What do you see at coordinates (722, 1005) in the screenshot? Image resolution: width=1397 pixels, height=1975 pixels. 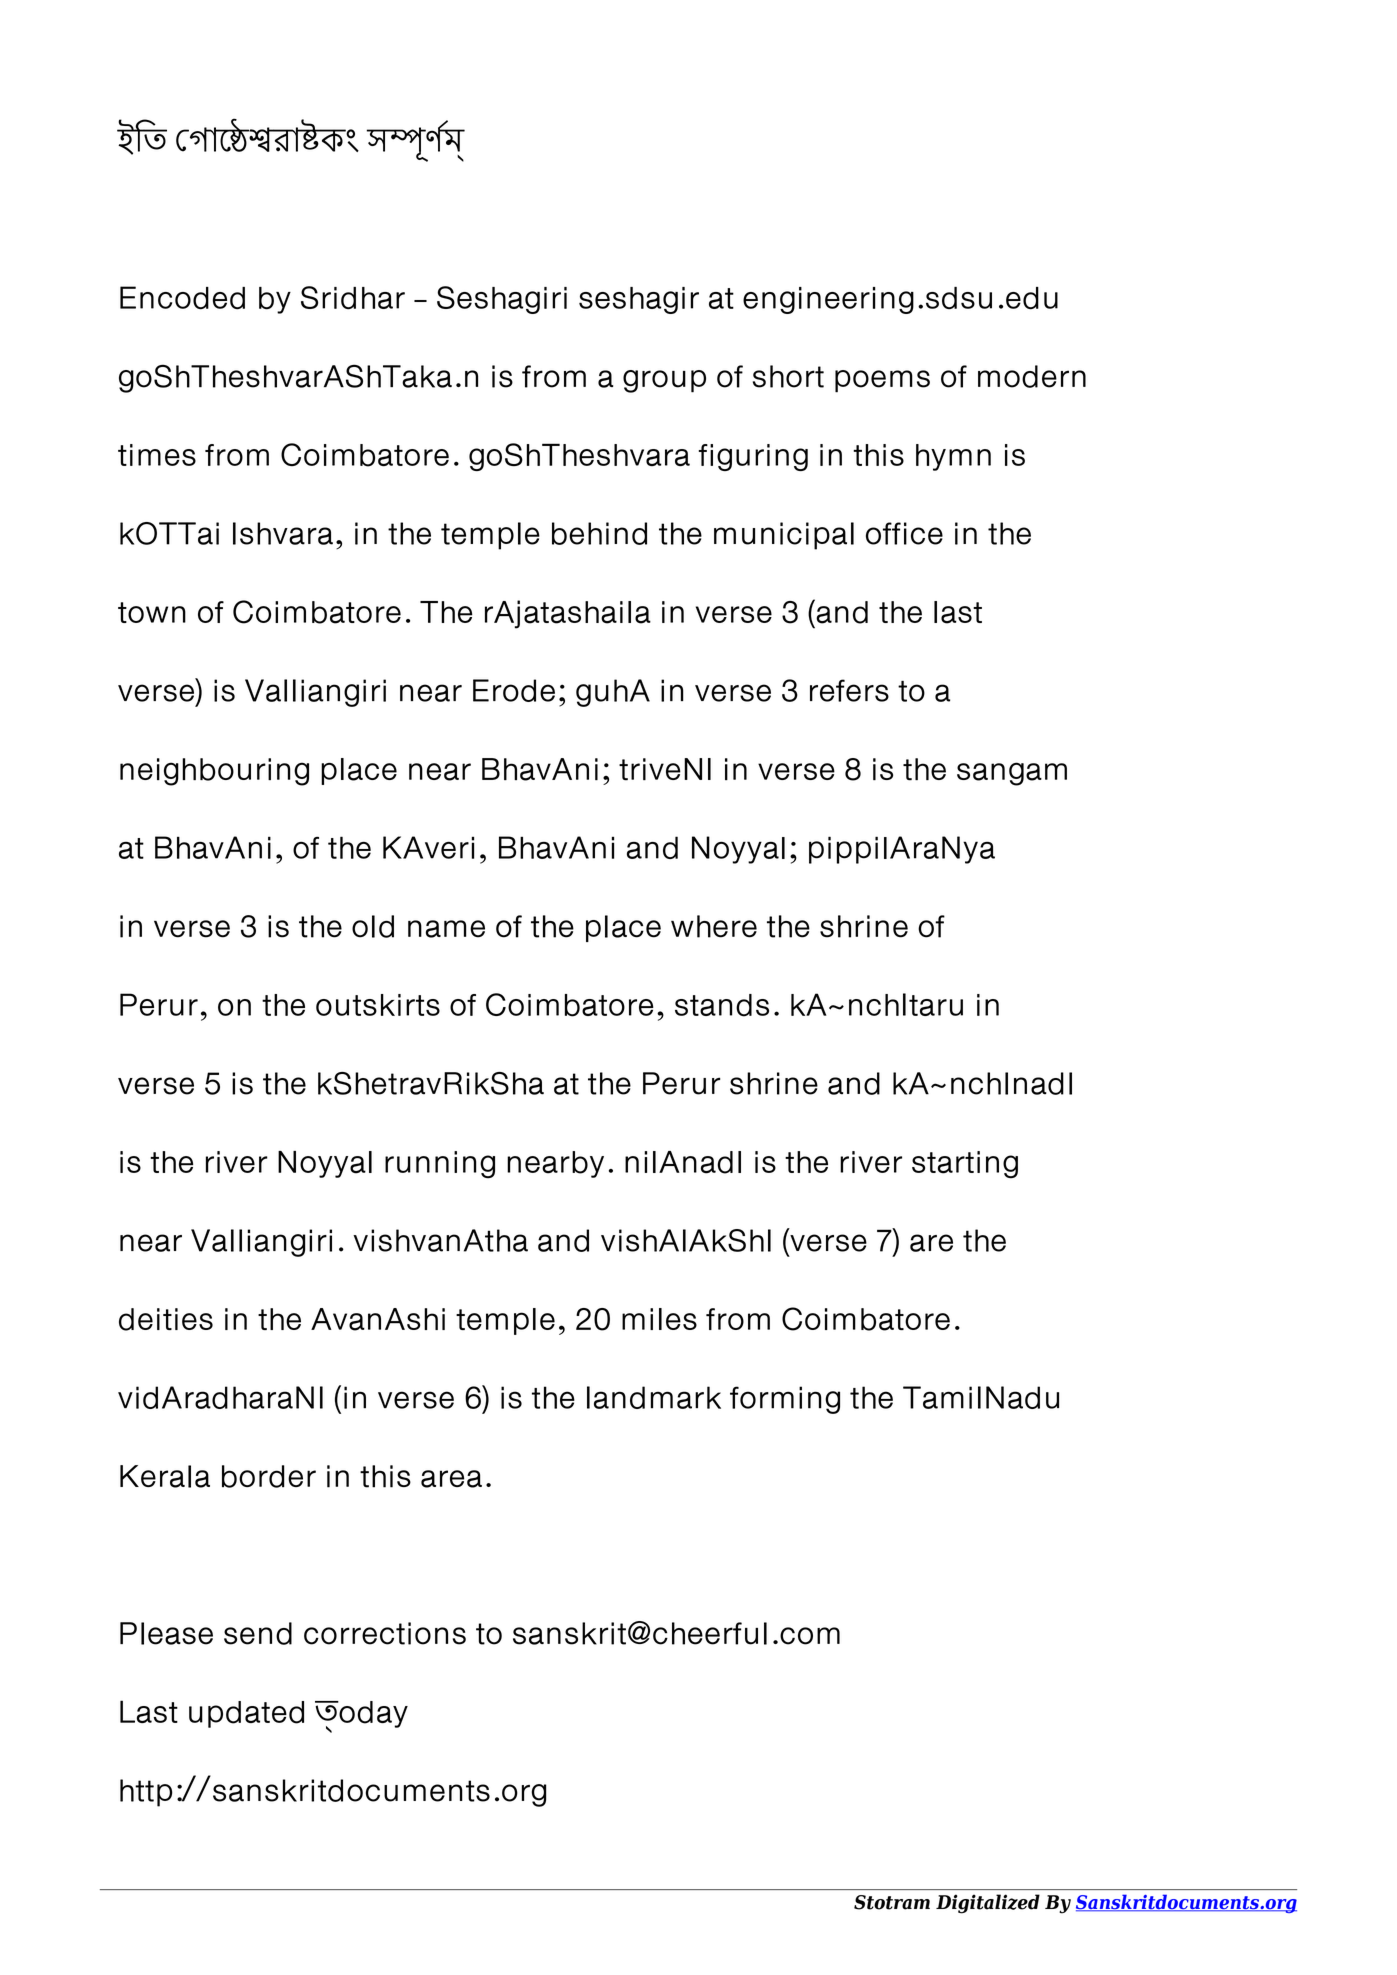 I see `stands` at bounding box center [722, 1005].
